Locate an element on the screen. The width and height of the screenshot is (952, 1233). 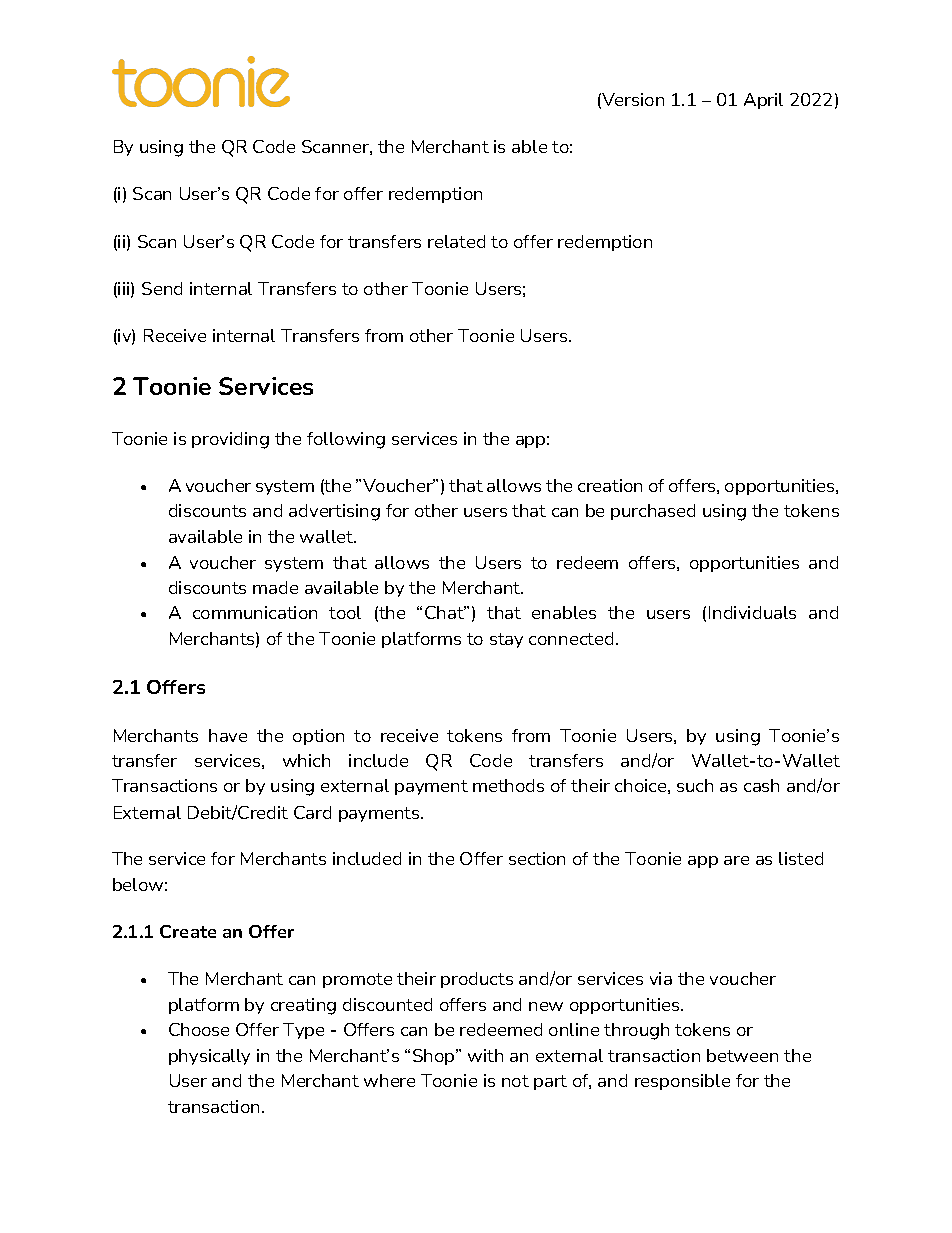
communication is located at coordinates (255, 612).
